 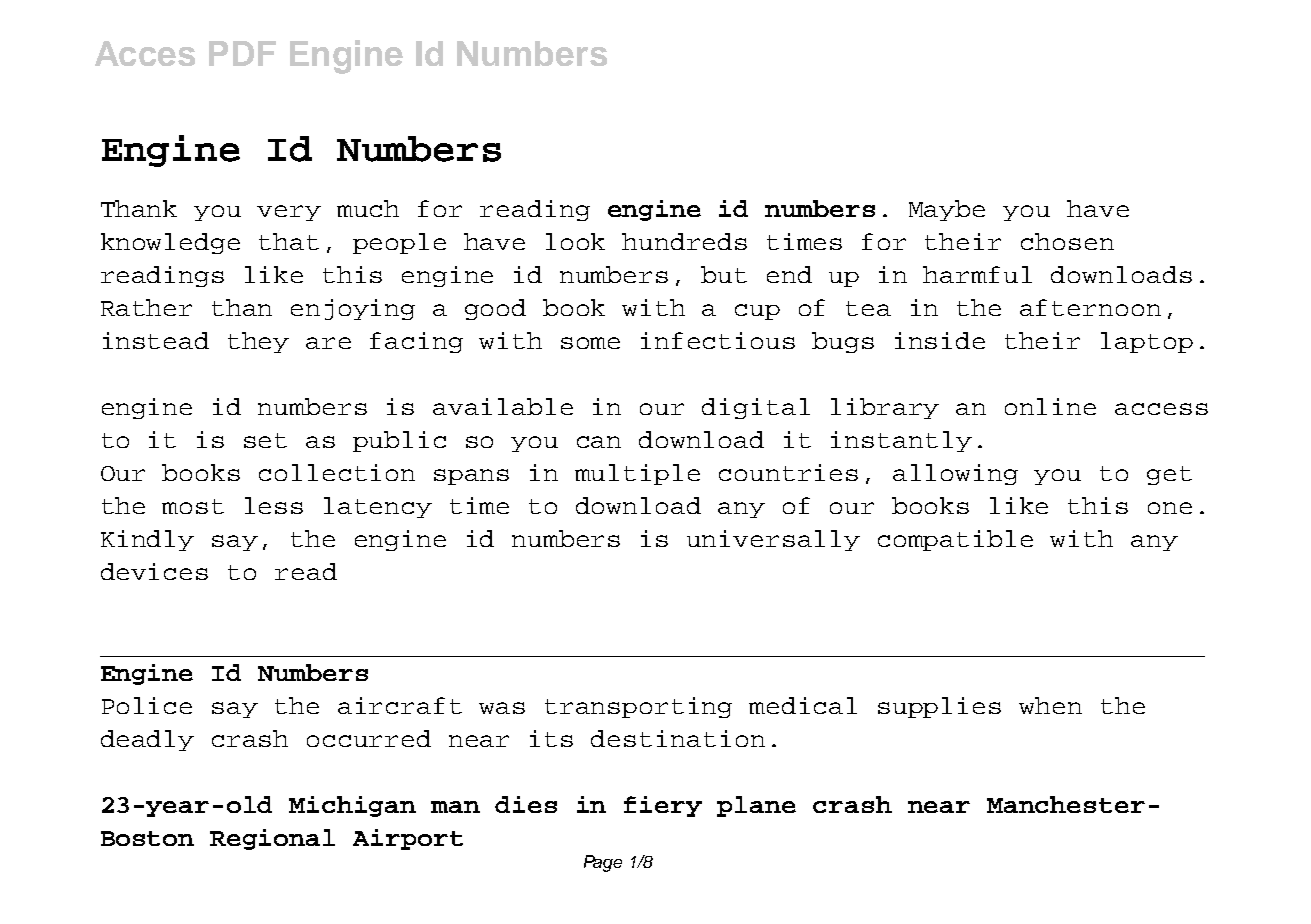 What do you see at coordinates (955, 474) in the screenshot?
I see `allowing` at bounding box center [955, 474].
